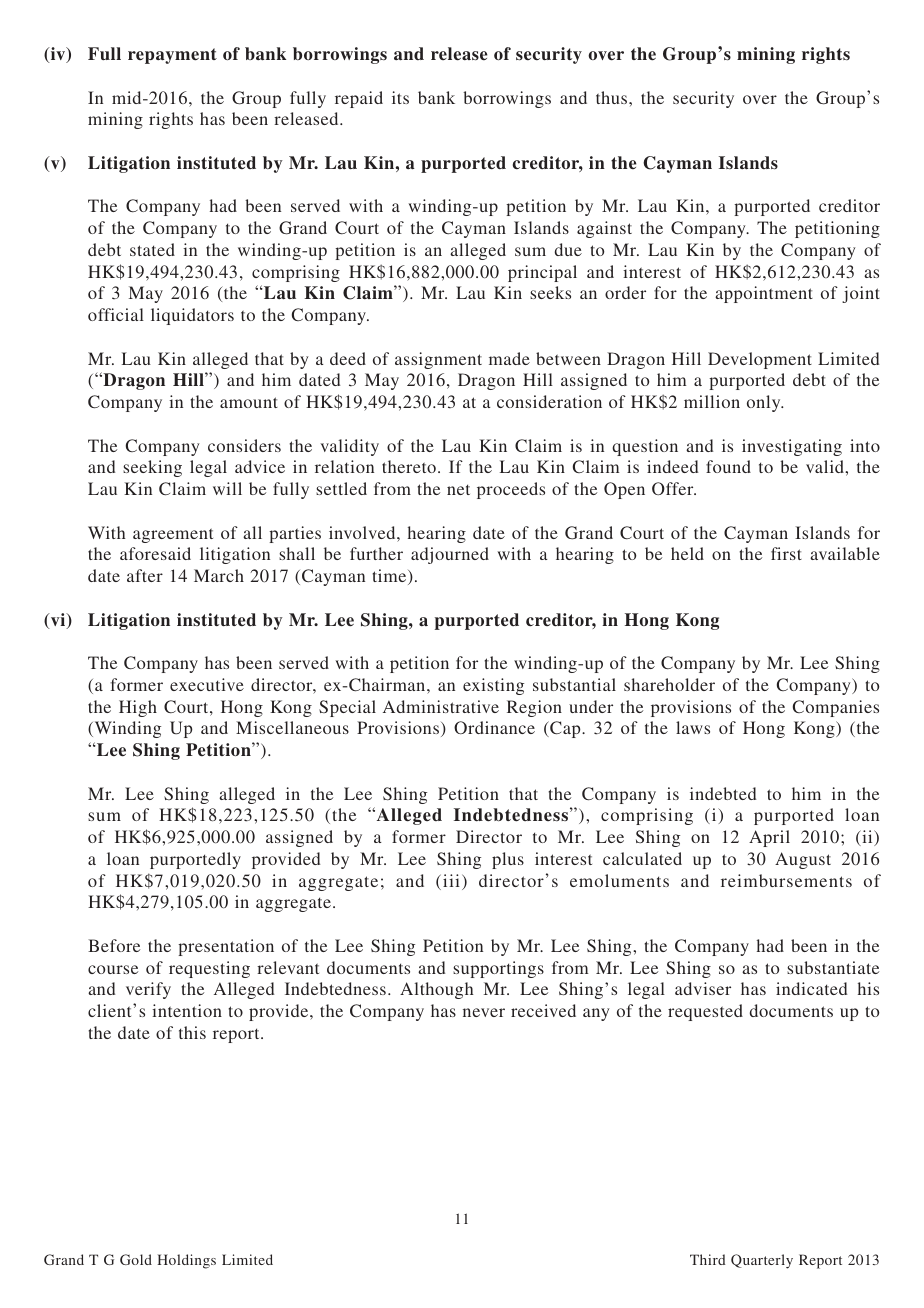  What do you see at coordinates (509, 358) in the screenshot?
I see `made` at bounding box center [509, 358].
